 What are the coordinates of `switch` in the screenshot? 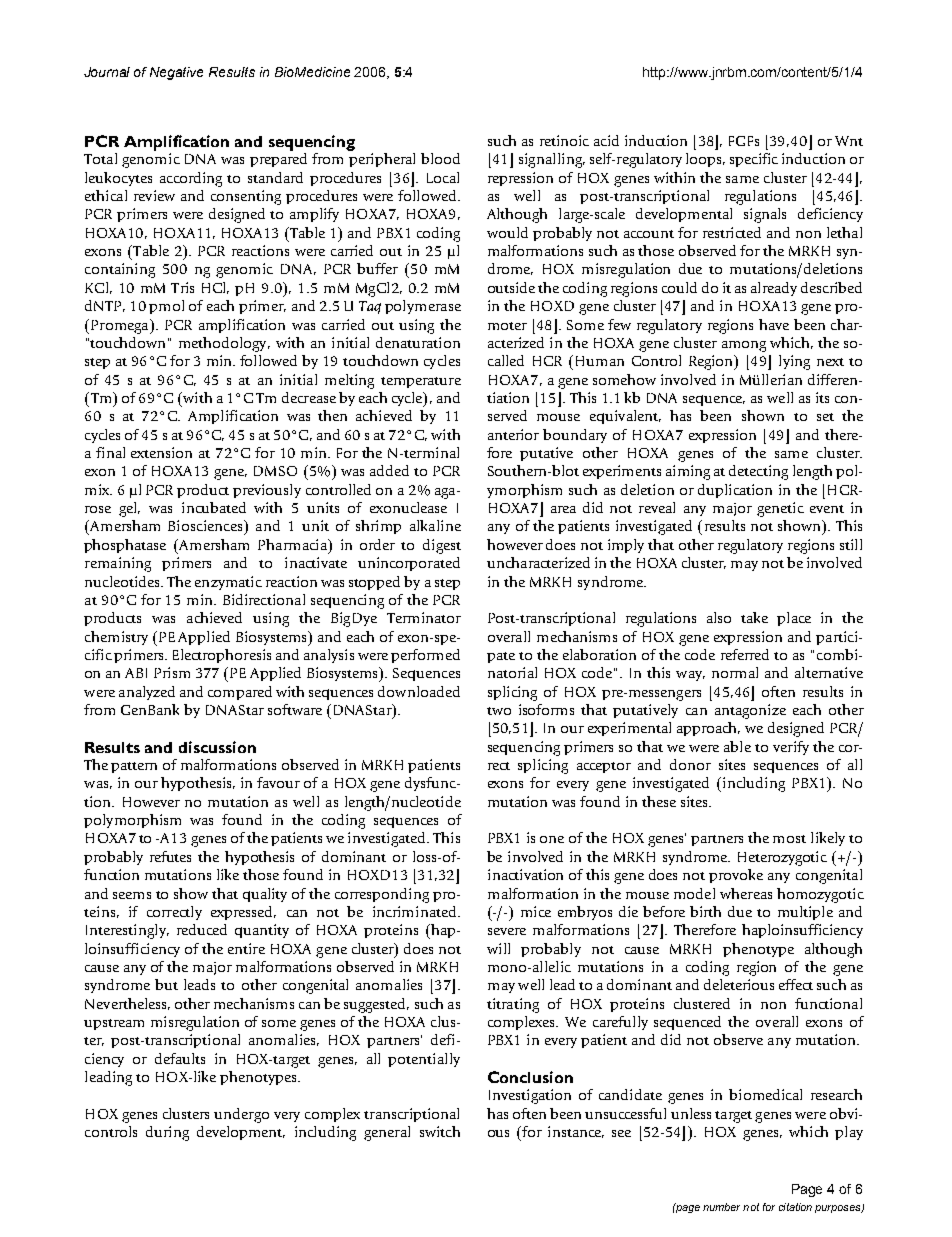 It's located at (440, 1131).
